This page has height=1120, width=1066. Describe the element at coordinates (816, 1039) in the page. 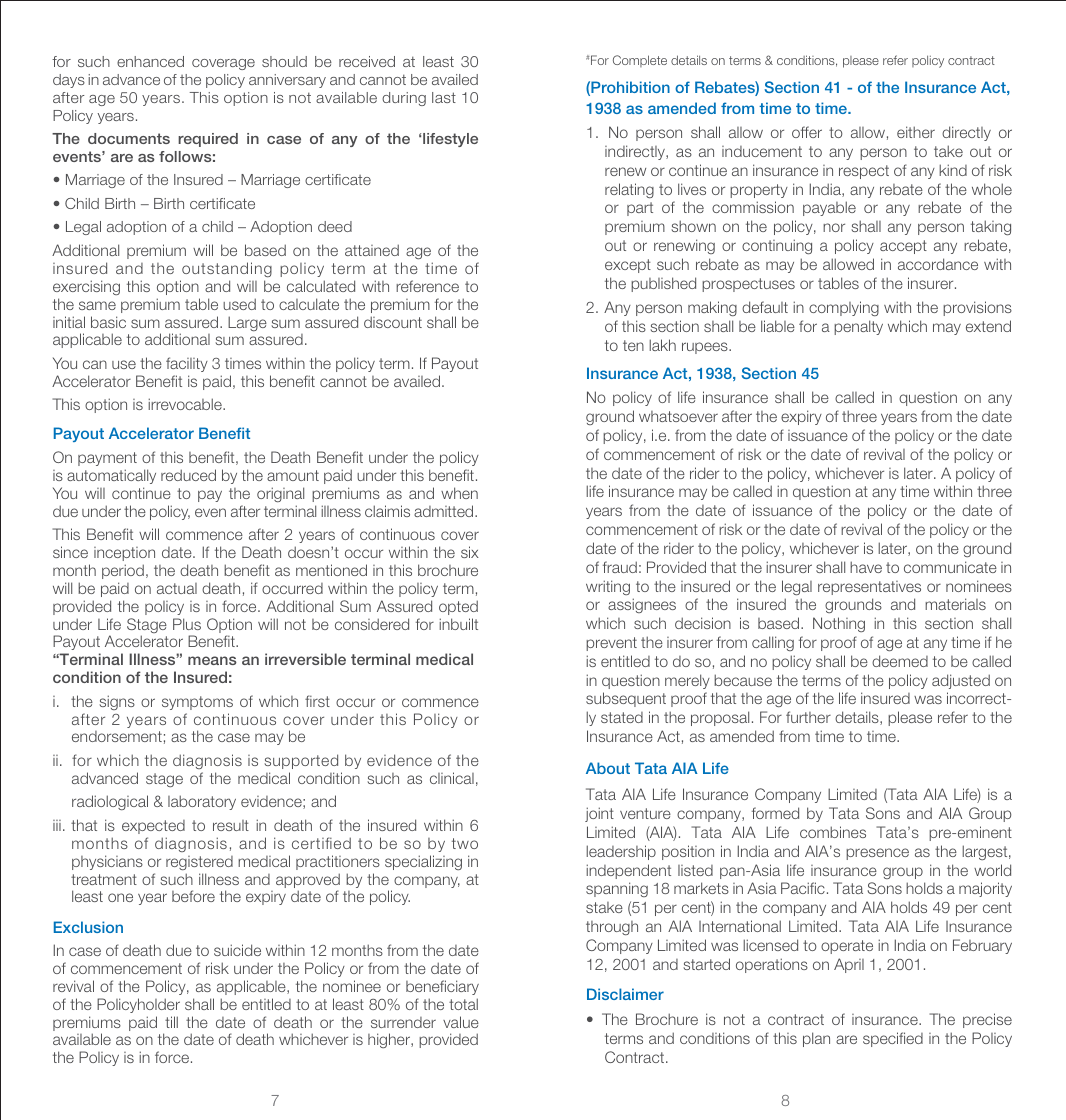

I see `plan` at that location.
